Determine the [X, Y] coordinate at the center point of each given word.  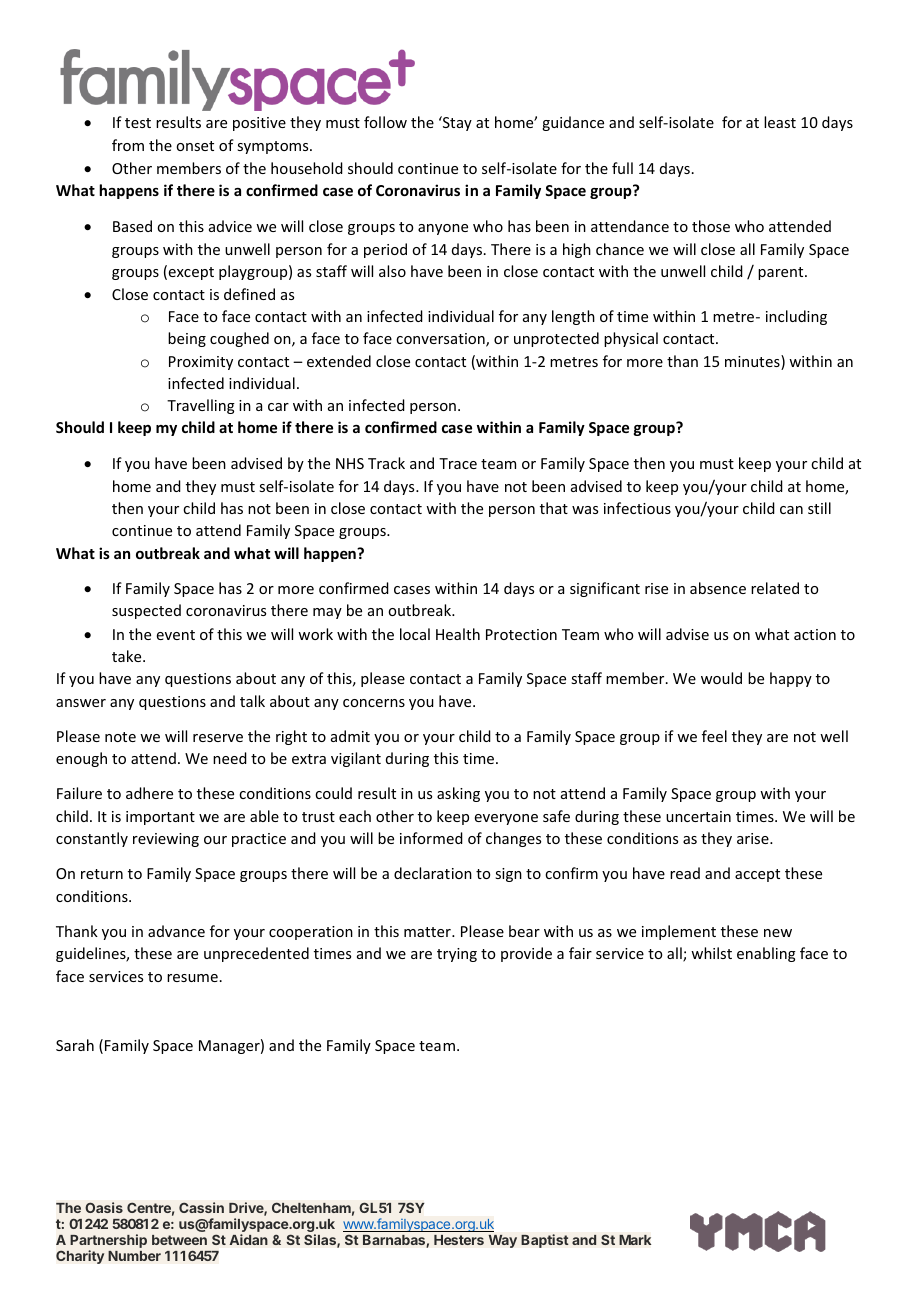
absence [718, 588]
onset [195, 146]
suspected [146, 611]
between [179, 1240]
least [780, 122]
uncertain [698, 816]
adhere [149, 793]
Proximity [201, 363]
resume [192, 978]
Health [458, 634]
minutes [753, 362]
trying [457, 955]
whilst [711, 953]
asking [458, 794]
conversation [441, 340]
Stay [456, 123]
